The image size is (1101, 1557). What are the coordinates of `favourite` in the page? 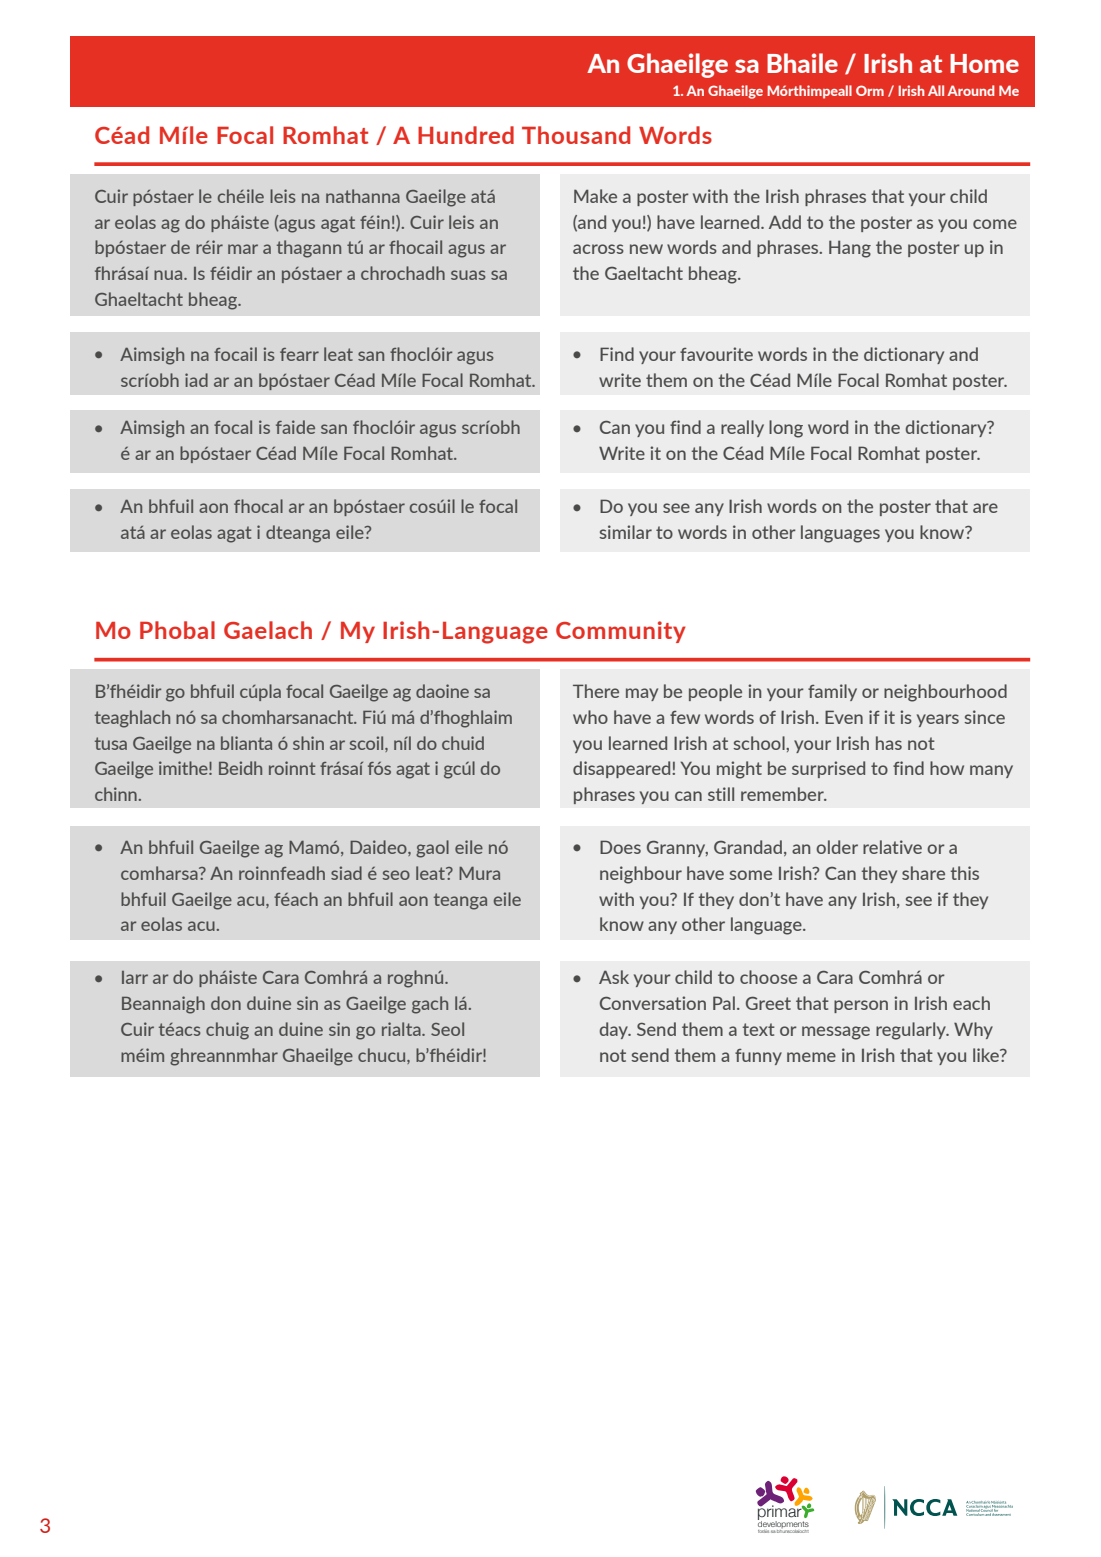 It's located at (716, 354).
